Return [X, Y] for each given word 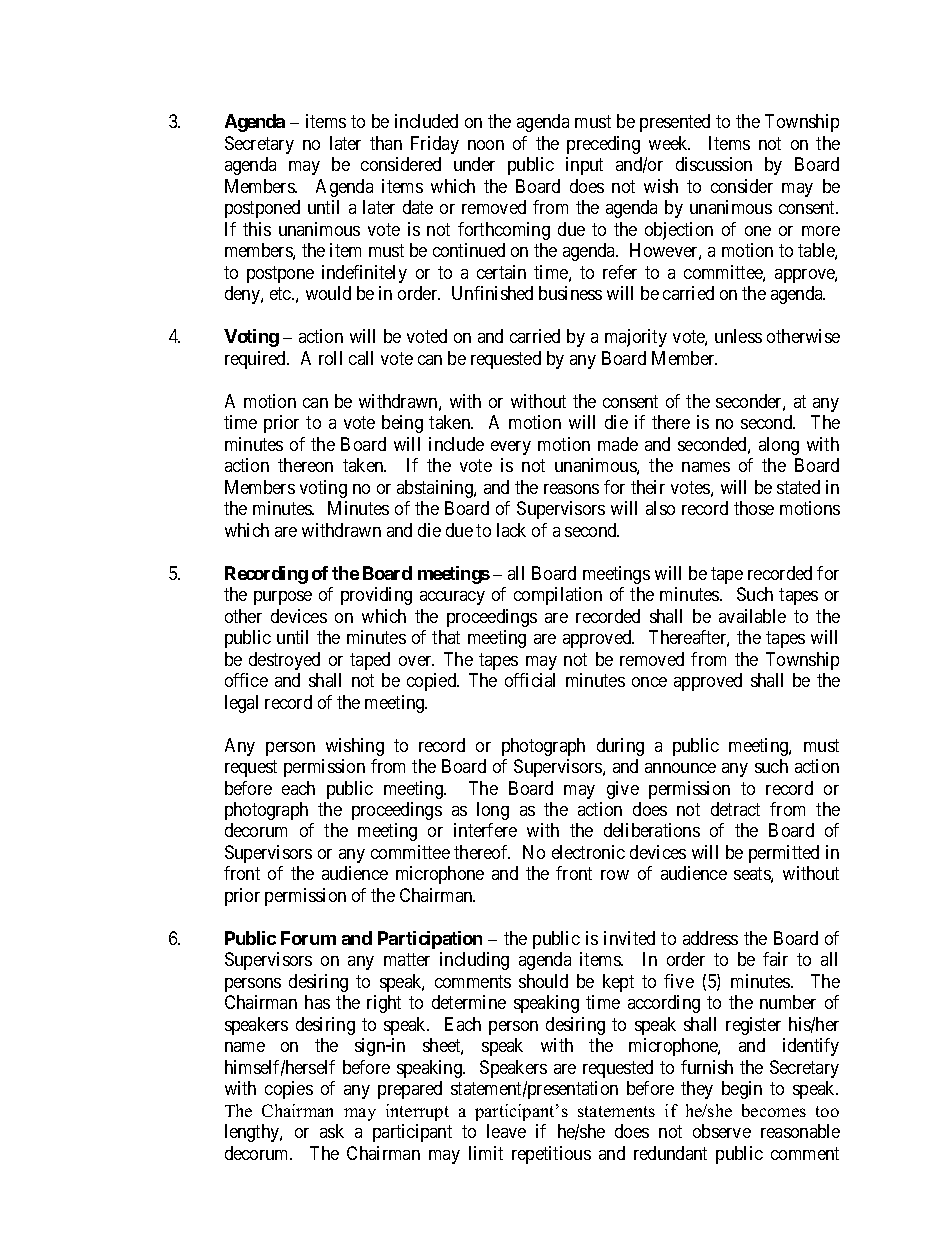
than [386, 143]
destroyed [284, 661]
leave [506, 1131]
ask [332, 1131]
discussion [714, 164]
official [530, 680]
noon [486, 145]
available [752, 616]
